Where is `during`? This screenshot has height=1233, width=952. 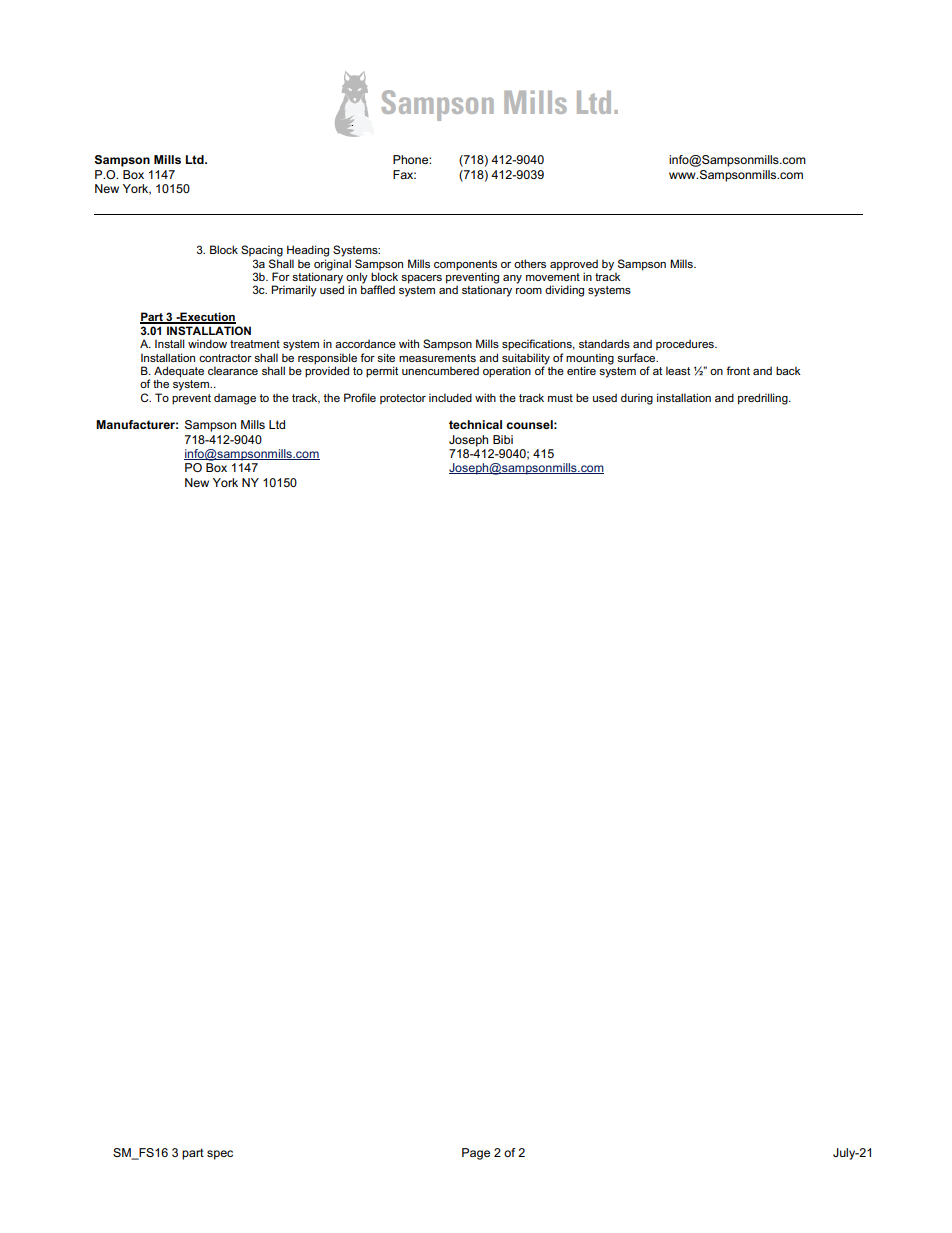
during is located at coordinates (637, 399).
